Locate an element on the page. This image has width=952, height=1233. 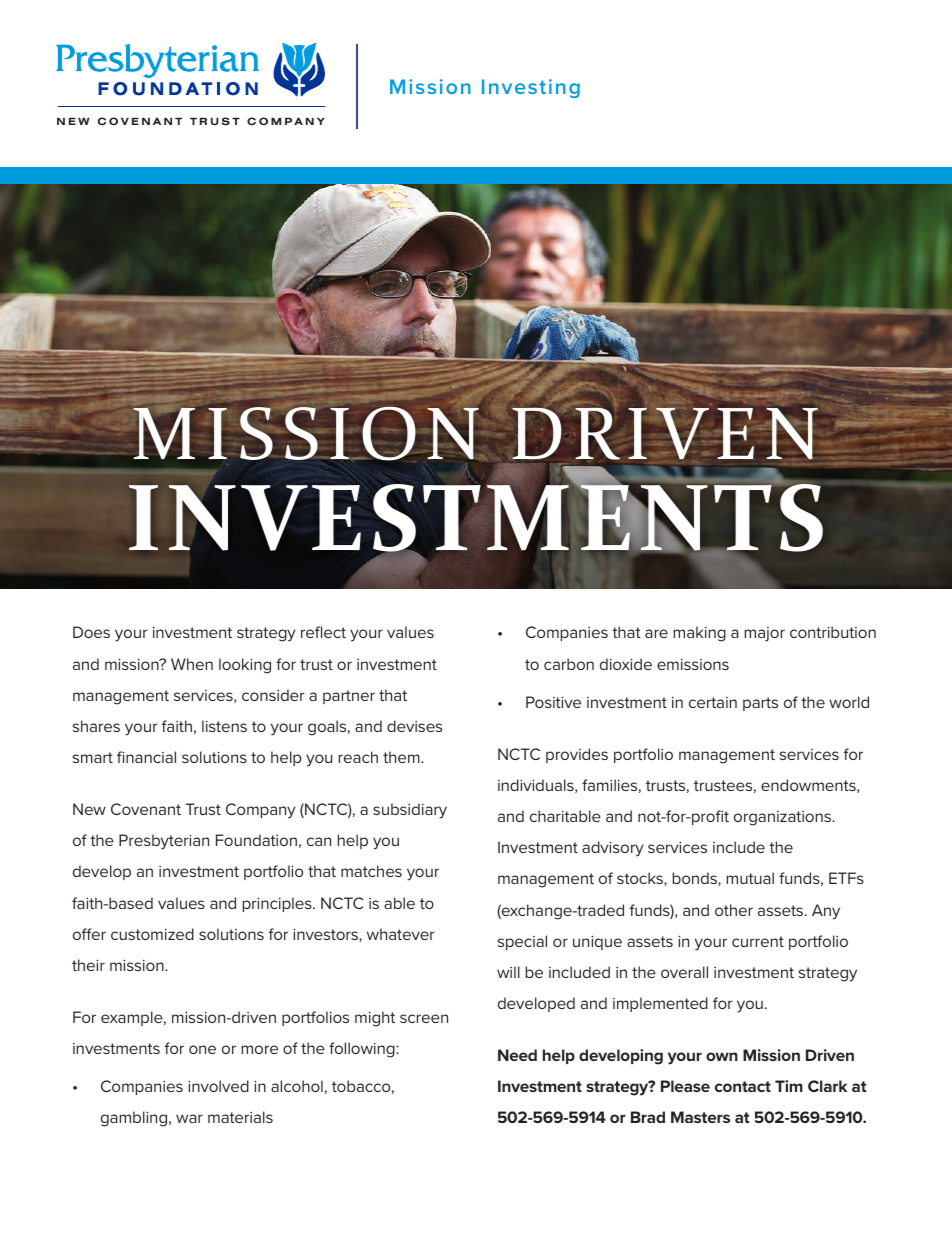
organizations is located at coordinates (783, 818).
